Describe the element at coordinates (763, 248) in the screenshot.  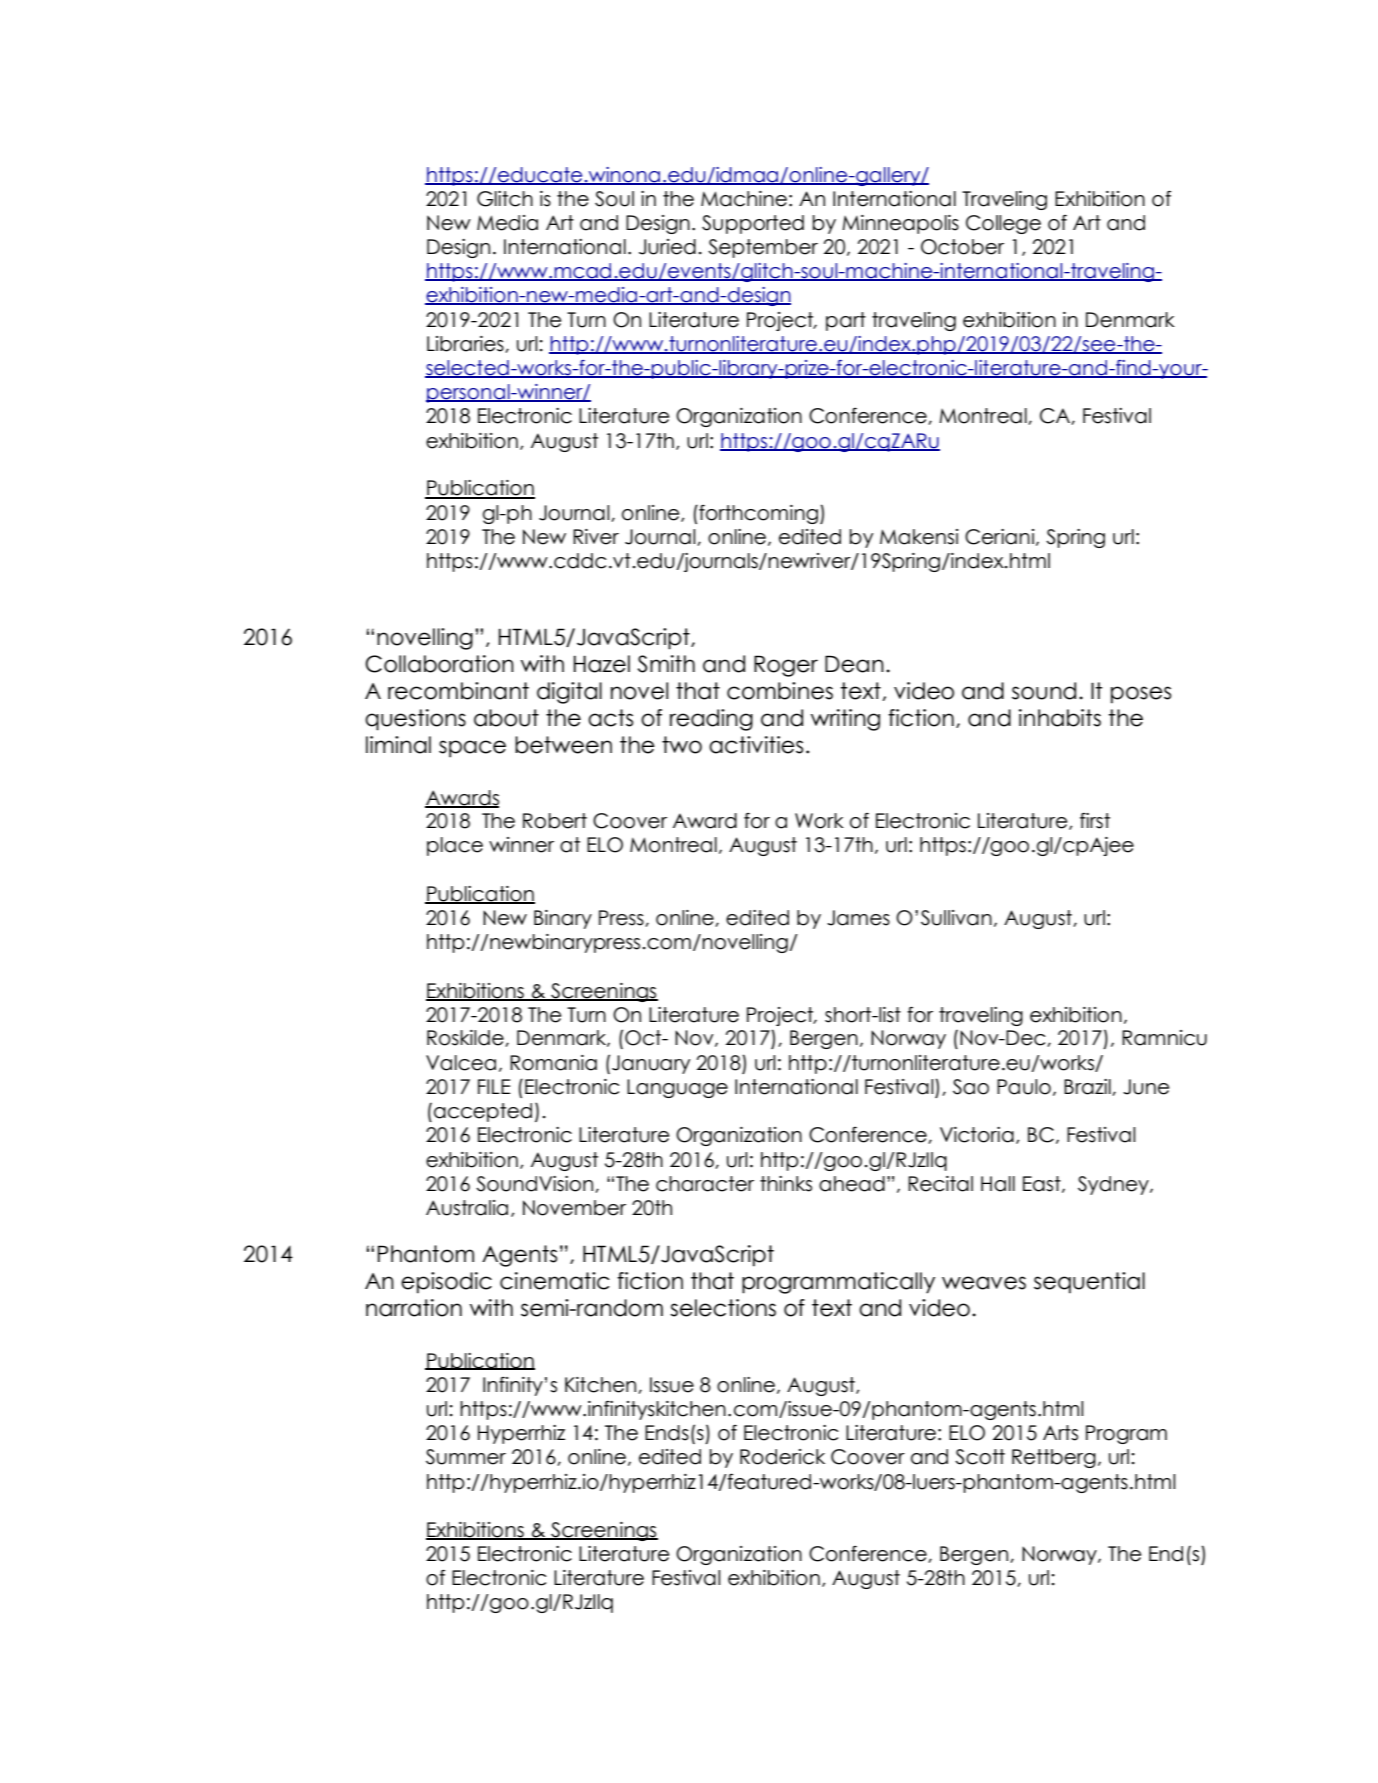
I see `September` at that location.
